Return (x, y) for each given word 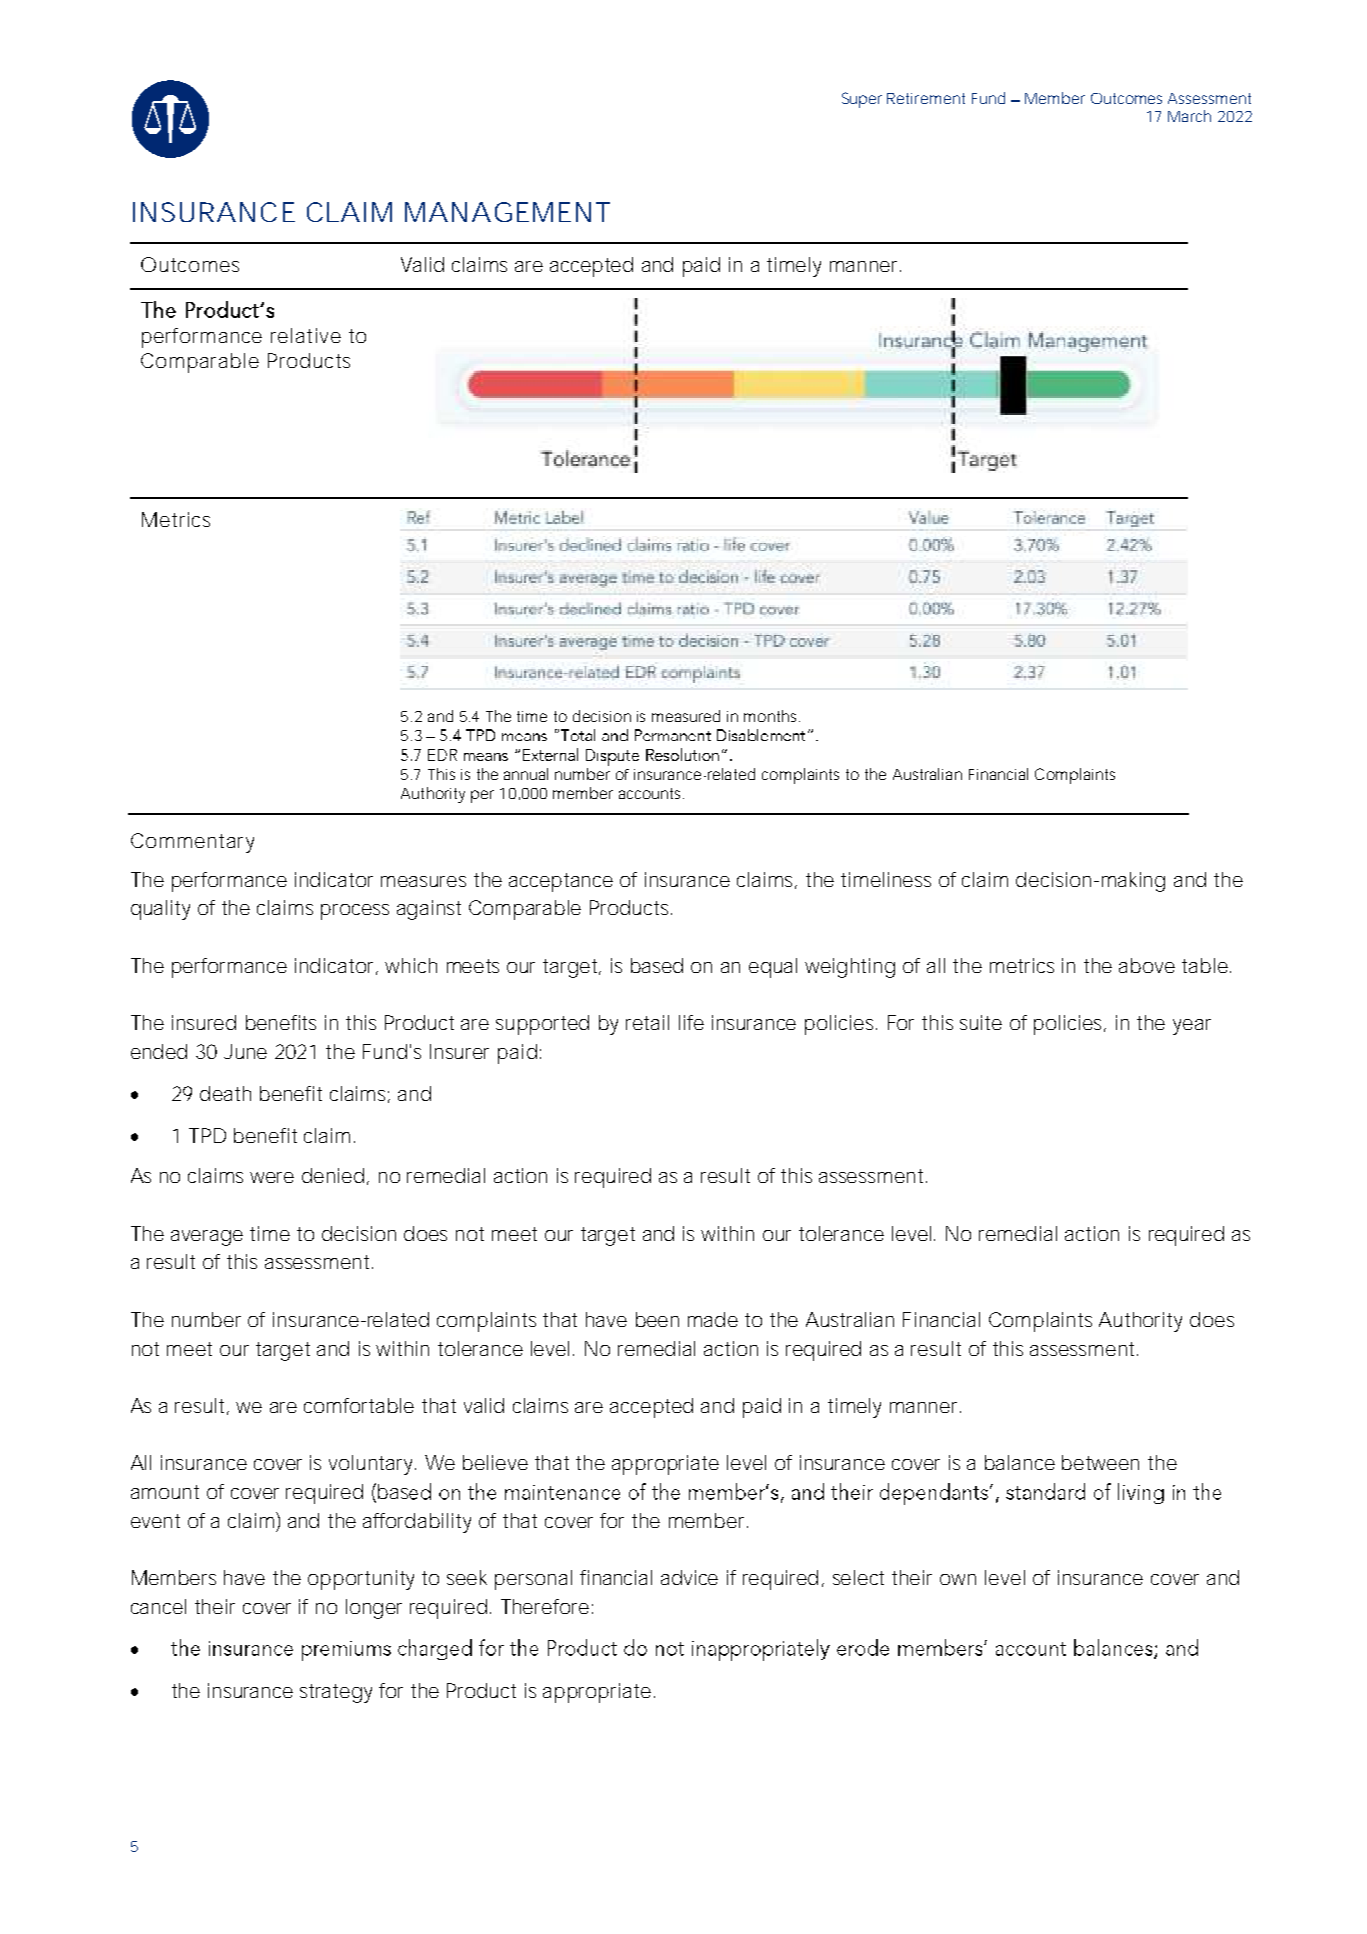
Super (862, 100)
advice (689, 1577)
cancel (158, 1606)
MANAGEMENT (507, 212)
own (958, 1579)
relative (306, 335)
